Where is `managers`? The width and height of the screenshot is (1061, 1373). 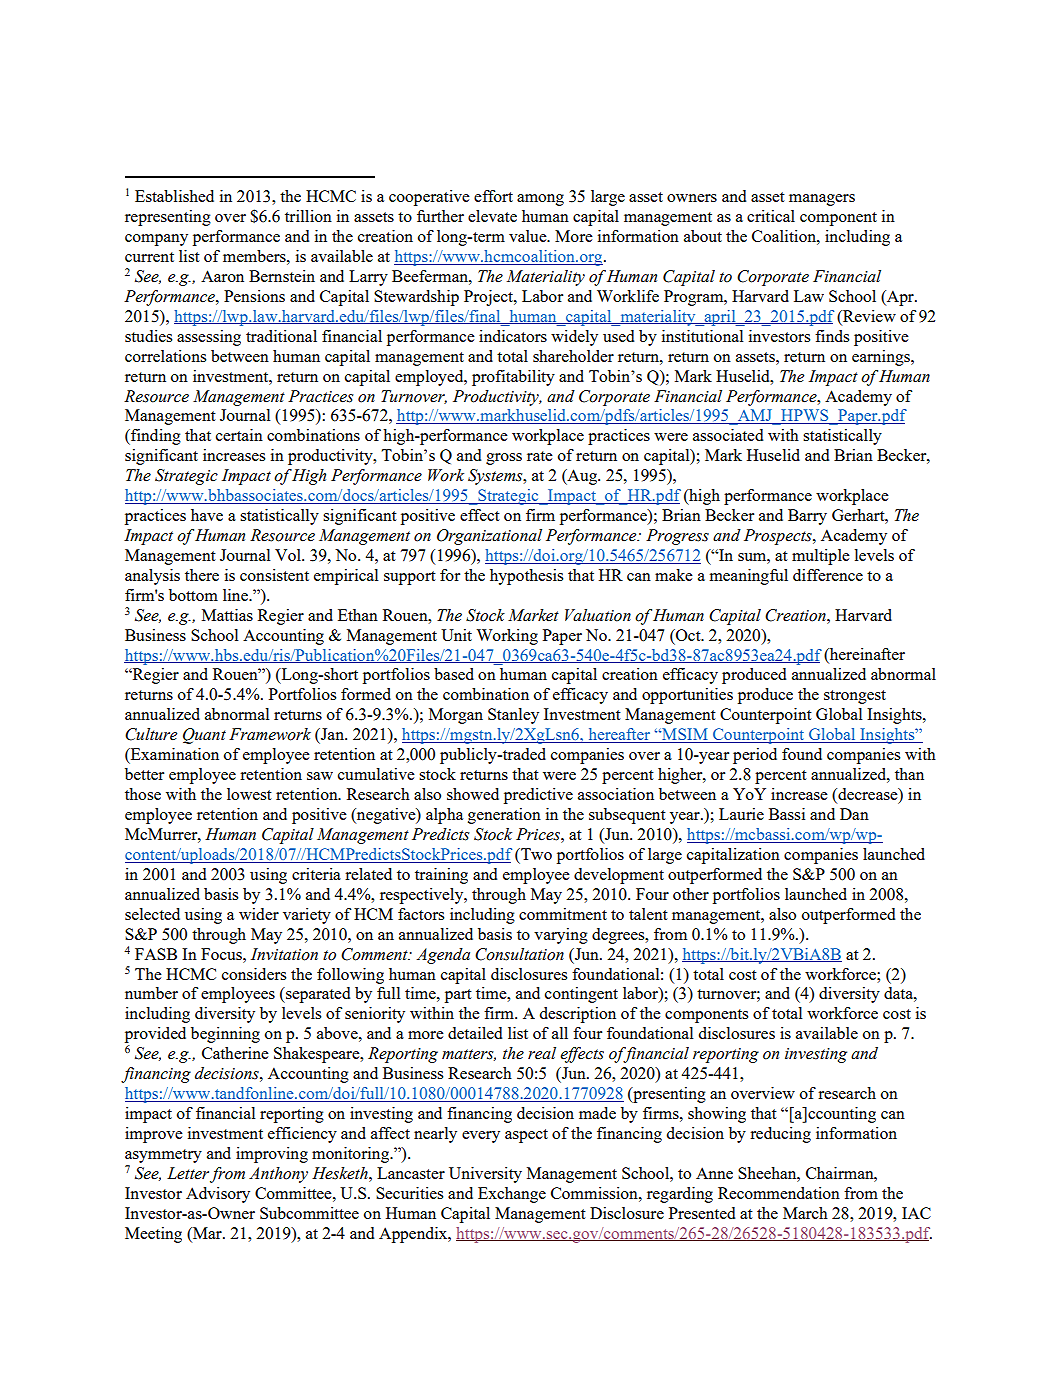 managers is located at coordinates (822, 200).
